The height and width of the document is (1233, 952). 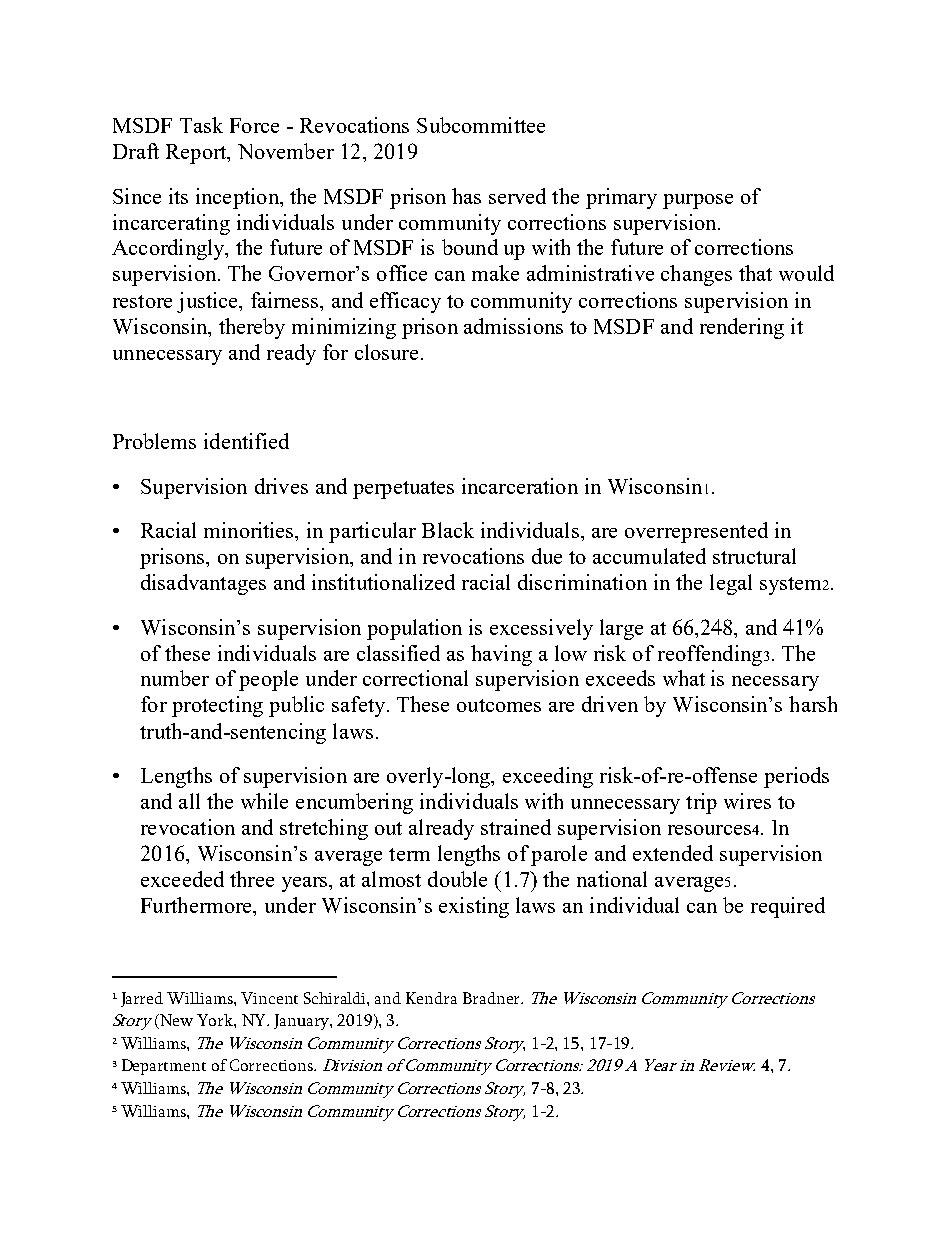 What do you see at coordinates (431, 998) in the document?
I see `Kendra` at bounding box center [431, 998].
